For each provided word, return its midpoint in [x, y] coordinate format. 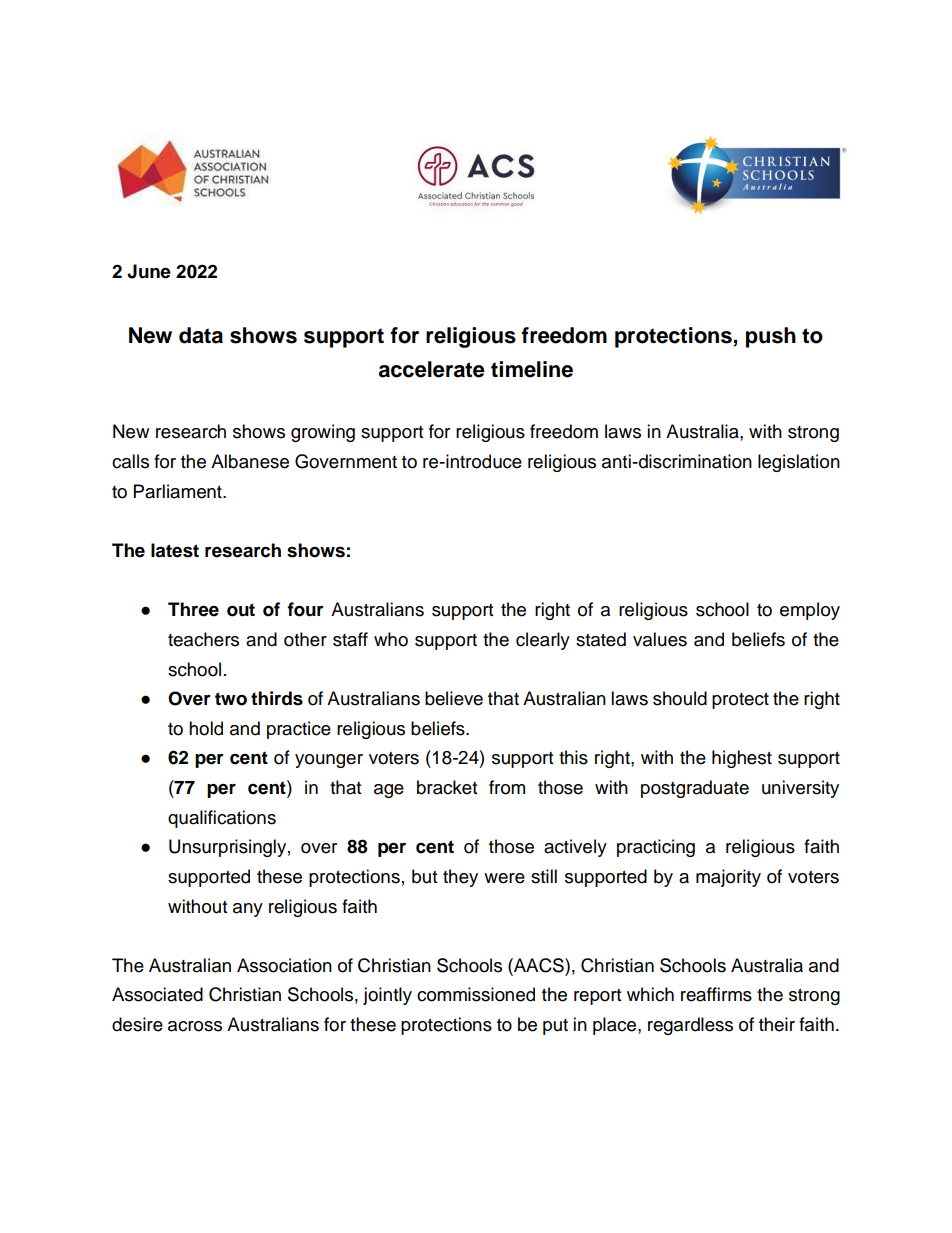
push [771, 337]
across [195, 1026]
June [149, 271]
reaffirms [716, 994]
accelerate [432, 369]
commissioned [476, 994]
